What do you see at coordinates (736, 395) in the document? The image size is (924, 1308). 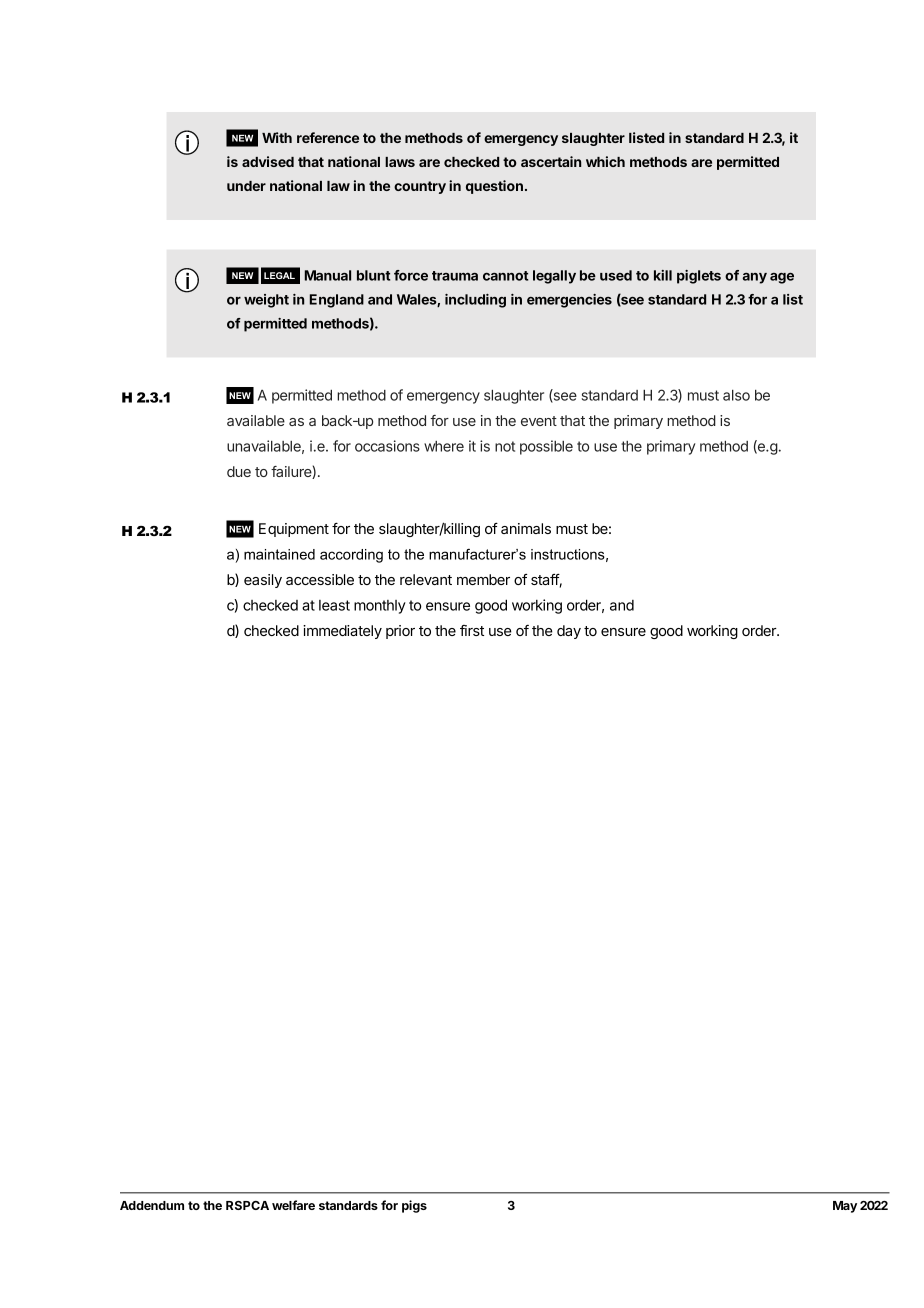 I see `also` at bounding box center [736, 395].
